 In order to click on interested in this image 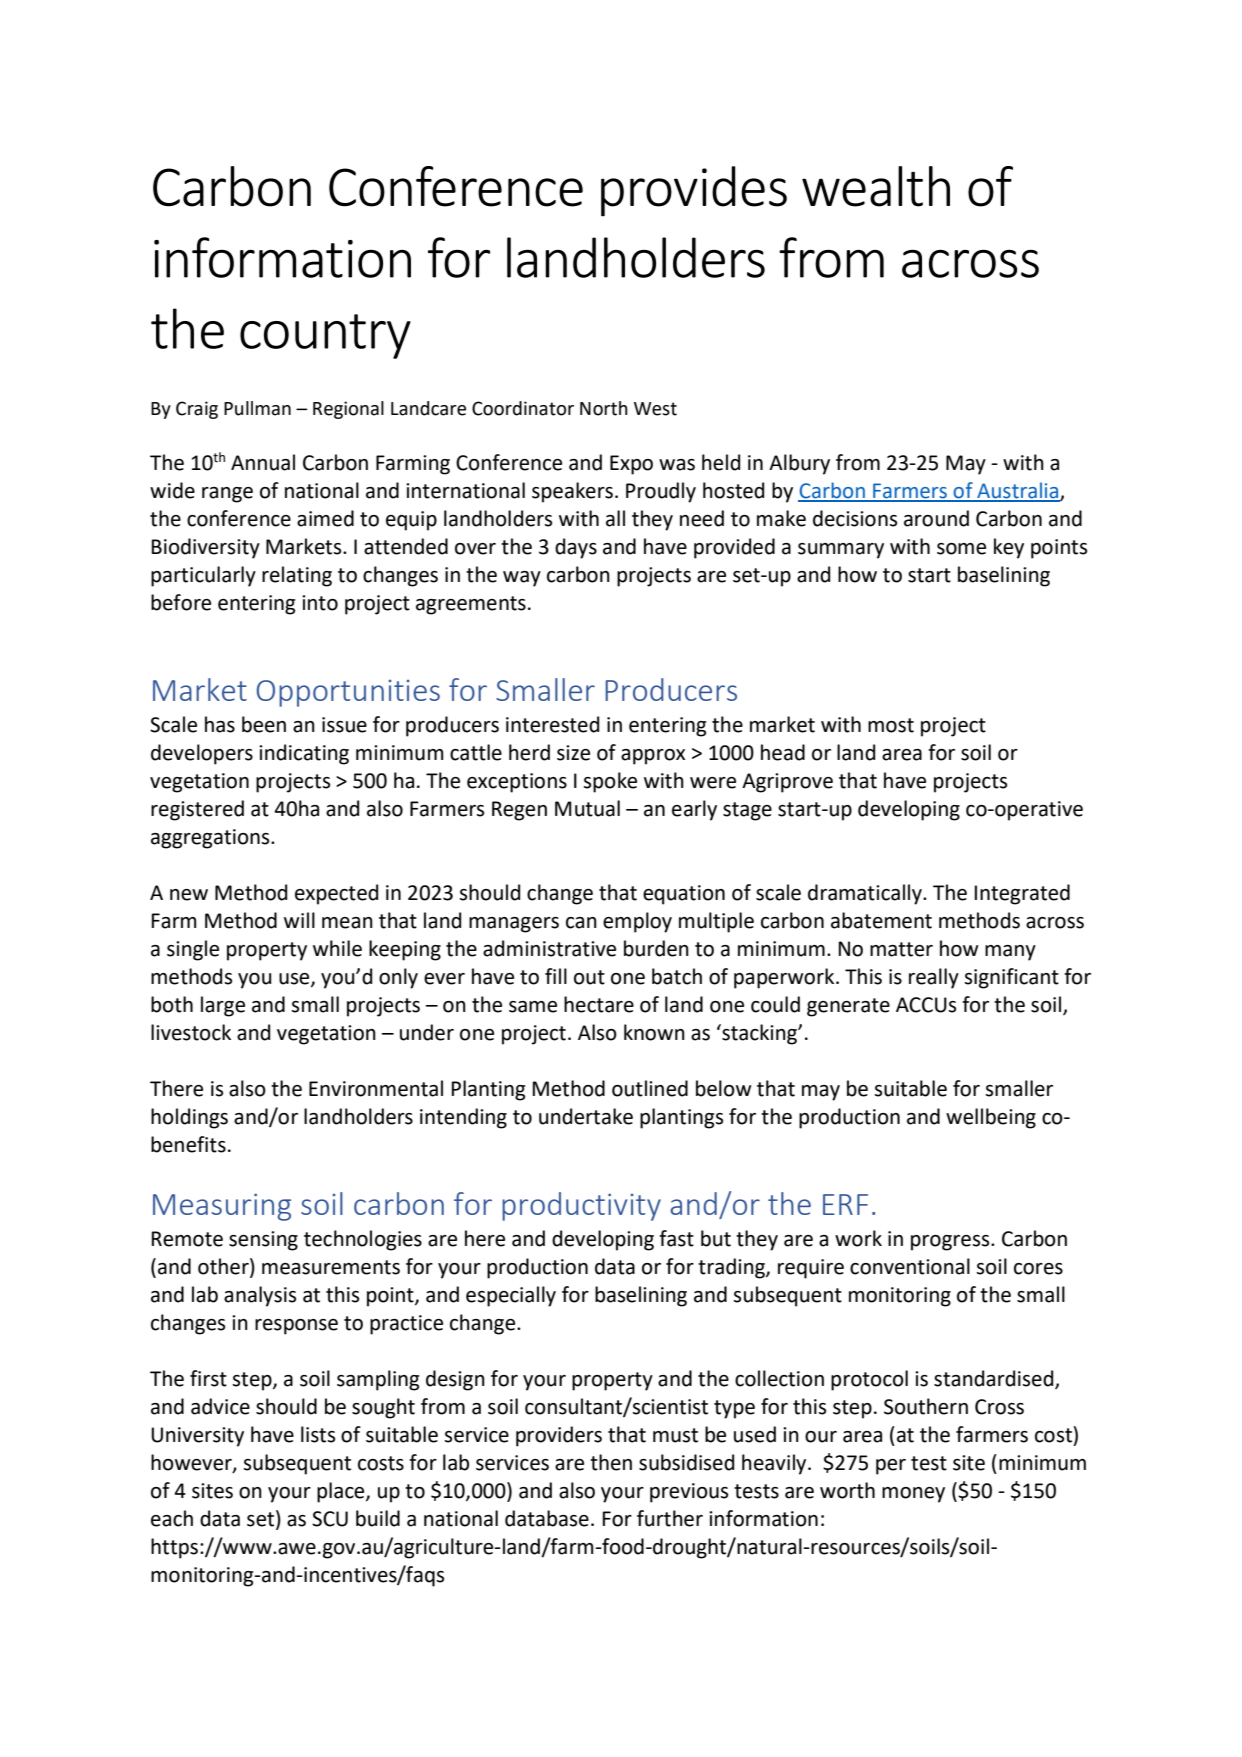, I will do `click(552, 724)`.
